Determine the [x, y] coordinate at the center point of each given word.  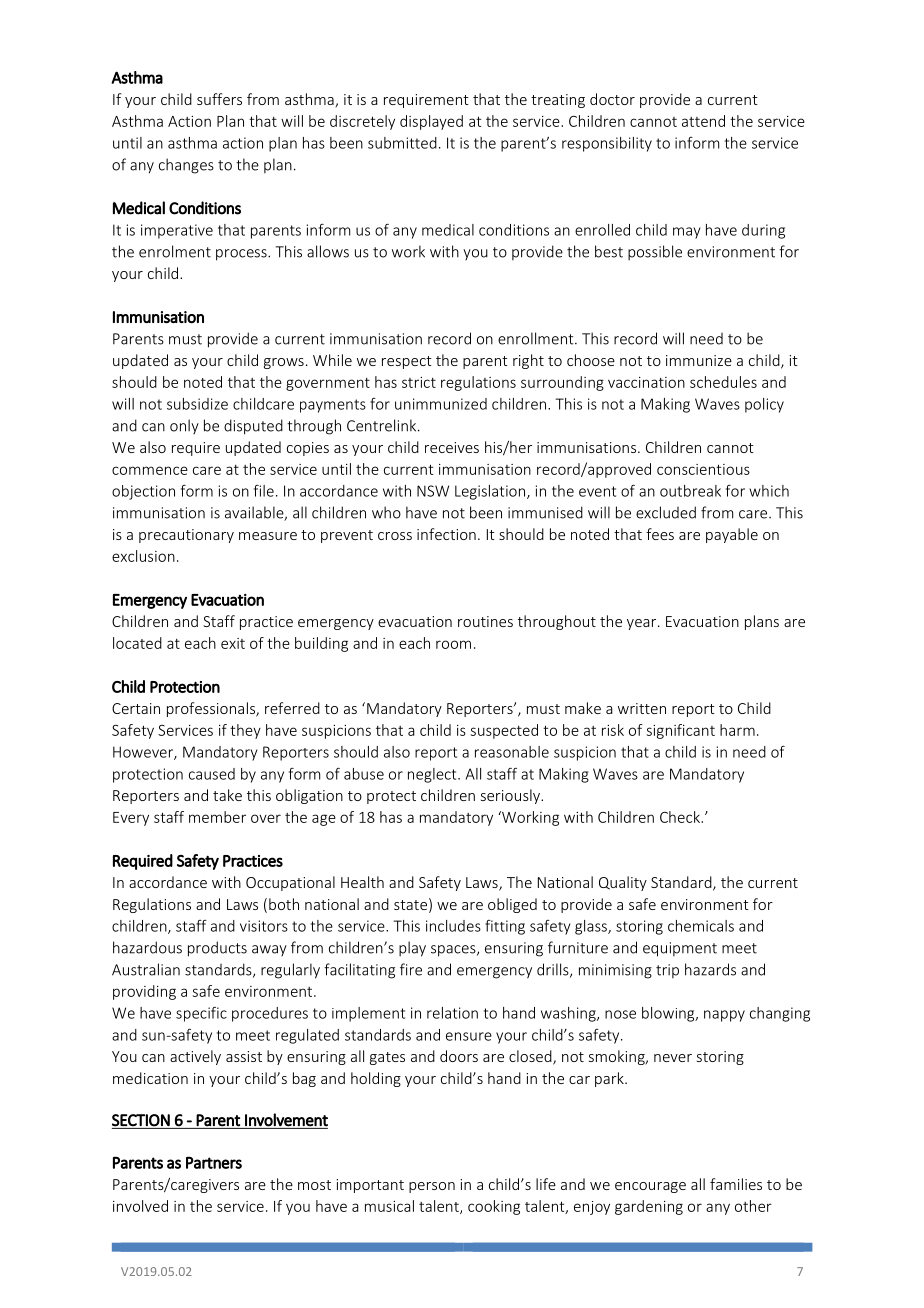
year [643, 624]
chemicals [701, 926]
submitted [402, 143]
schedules [723, 382]
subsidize [197, 404]
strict [419, 382]
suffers [219, 99]
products [217, 949]
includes [453, 926]
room [453, 644]
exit [233, 643]
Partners [214, 1162]
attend [703, 121]
